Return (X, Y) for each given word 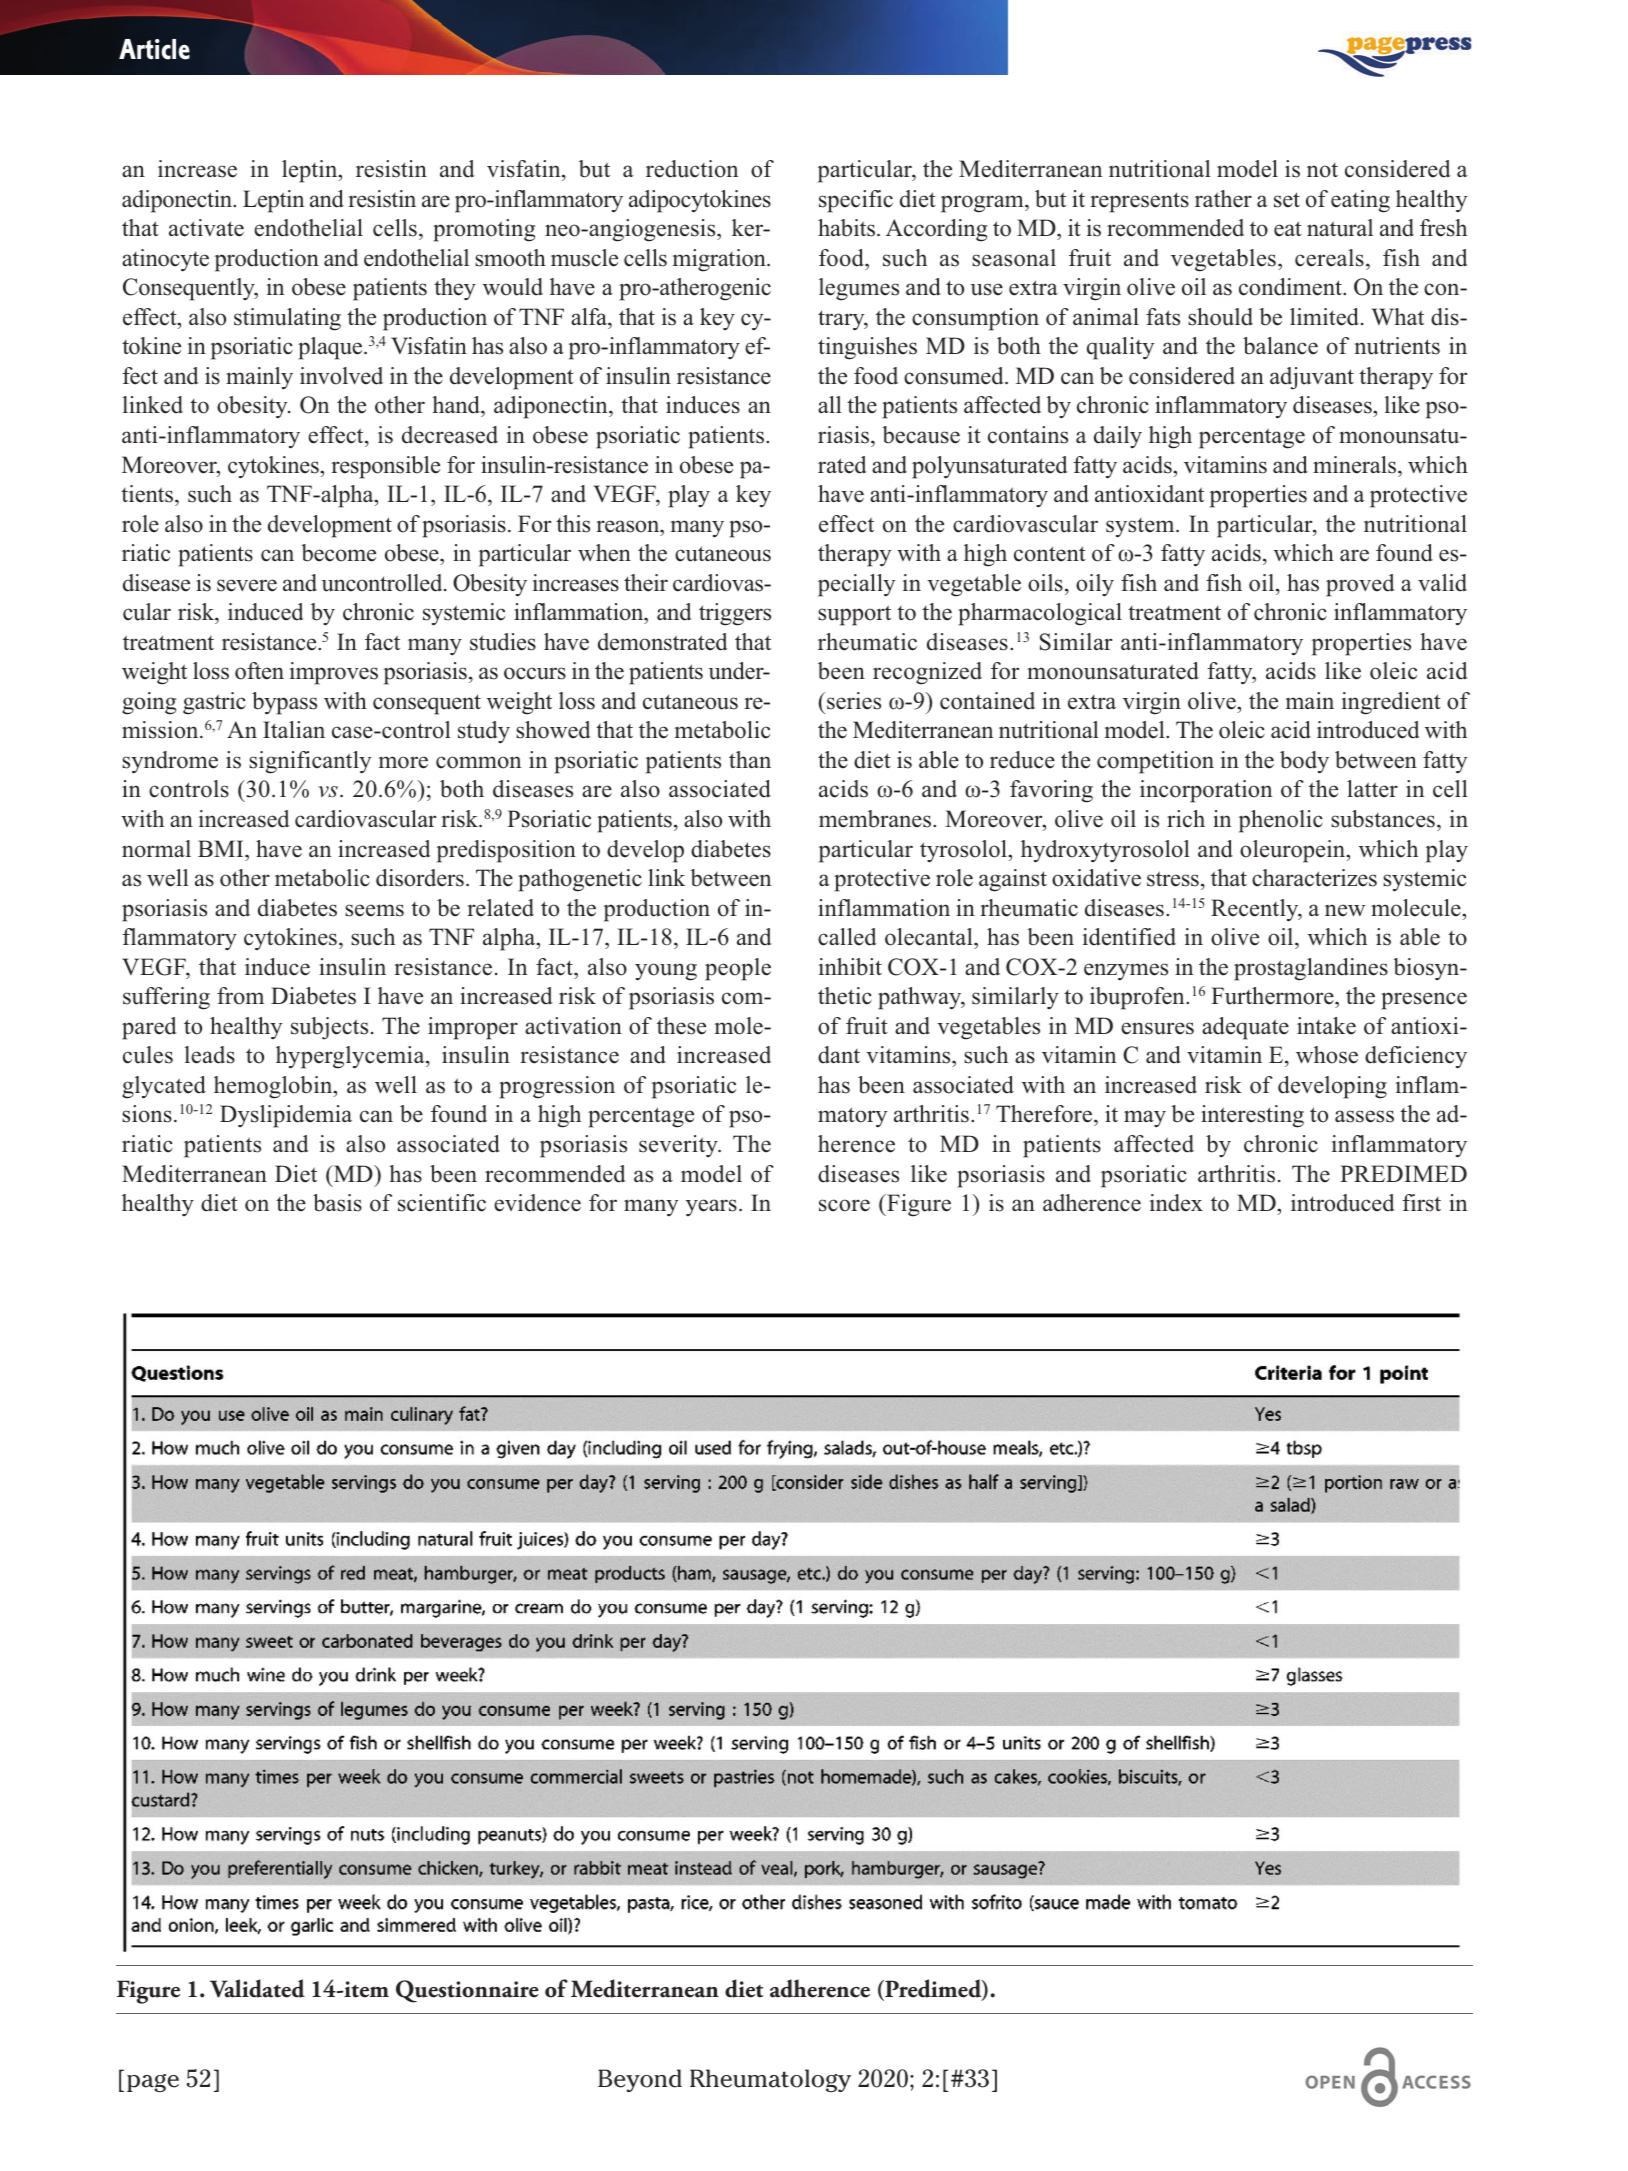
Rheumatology (770, 2080)
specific (856, 201)
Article (154, 49)
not (1322, 170)
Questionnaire (467, 1991)
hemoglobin (274, 1087)
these (681, 1026)
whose (1327, 1055)
